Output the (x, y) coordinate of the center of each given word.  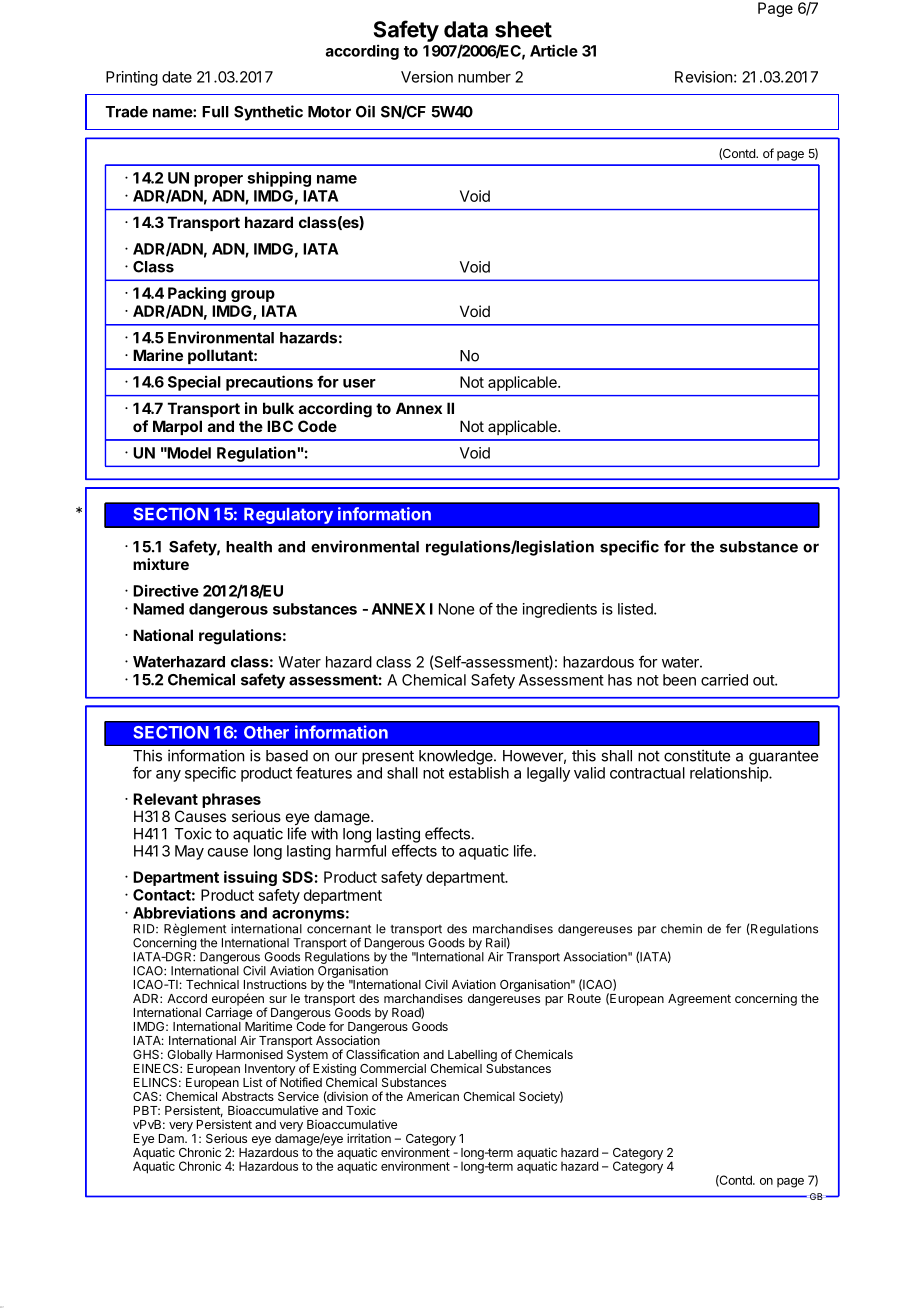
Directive (166, 590)
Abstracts (248, 1096)
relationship (730, 774)
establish (479, 773)
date (177, 77)
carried (724, 680)
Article (554, 50)
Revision (703, 77)
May (189, 852)
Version (427, 77)
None (456, 609)
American (433, 1096)
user (359, 383)
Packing (197, 294)
